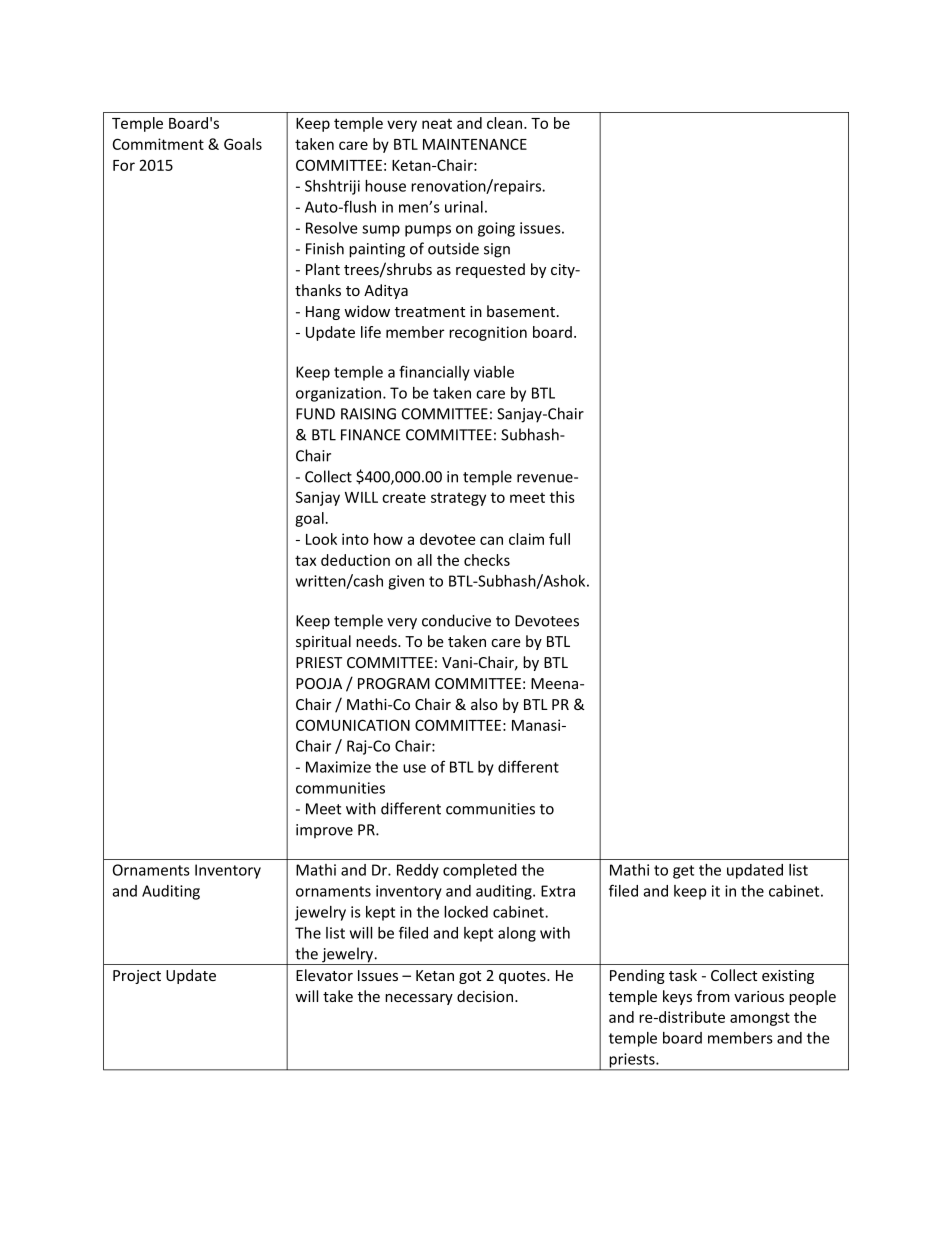 The width and height of the screenshot is (952, 1233). What do you see at coordinates (506, 123) in the screenshot?
I see `clean` at bounding box center [506, 123].
